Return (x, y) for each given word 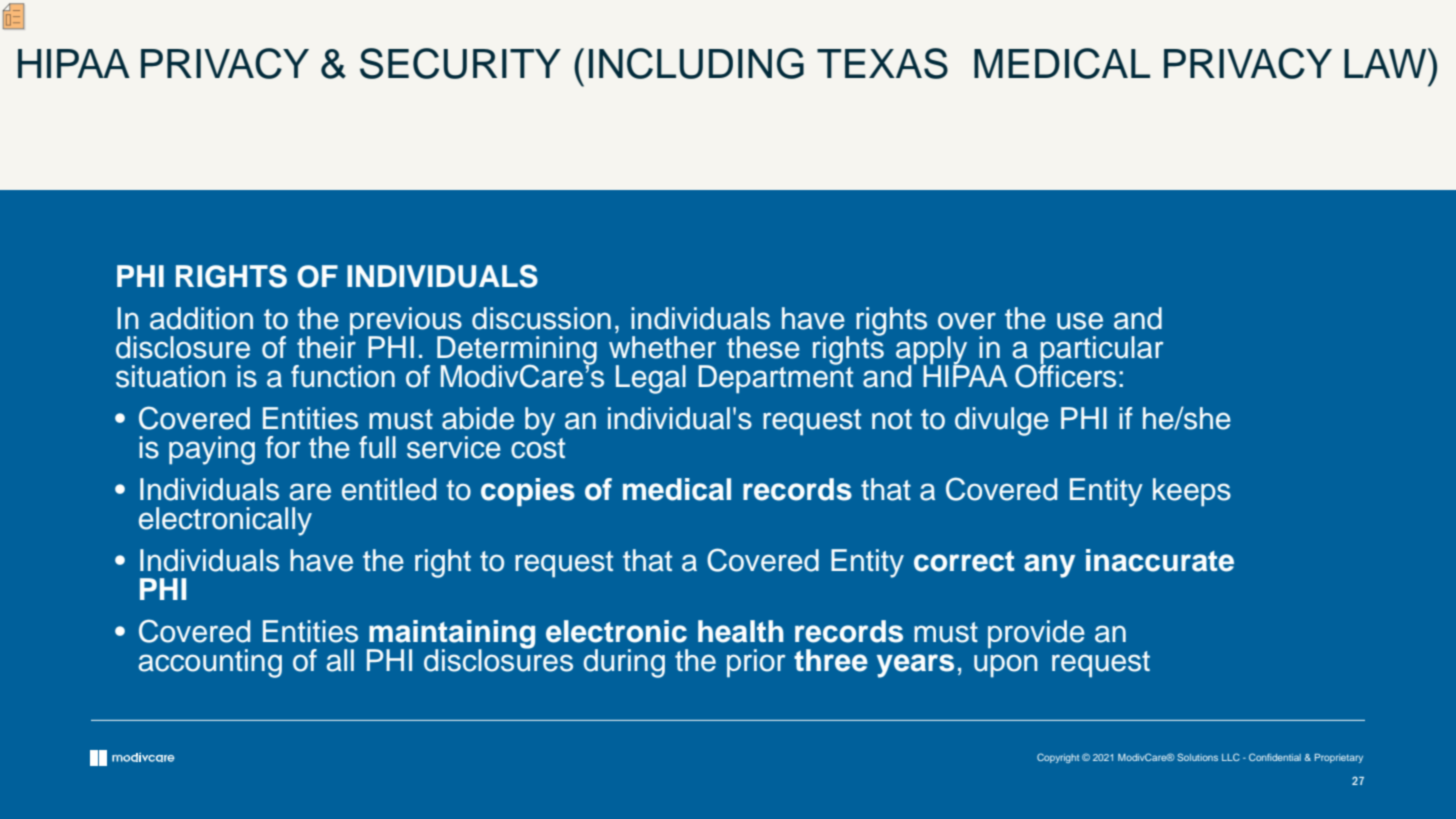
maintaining (451, 635)
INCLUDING (696, 63)
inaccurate (1160, 560)
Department (775, 378)
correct (964, 561)
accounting (210, 663)
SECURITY (460, 63)
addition (201, 318)
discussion (541, 318)
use (1080, 321)
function (343, 376)
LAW (1386, 63)
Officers (1065, 375)
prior (756, 663)
